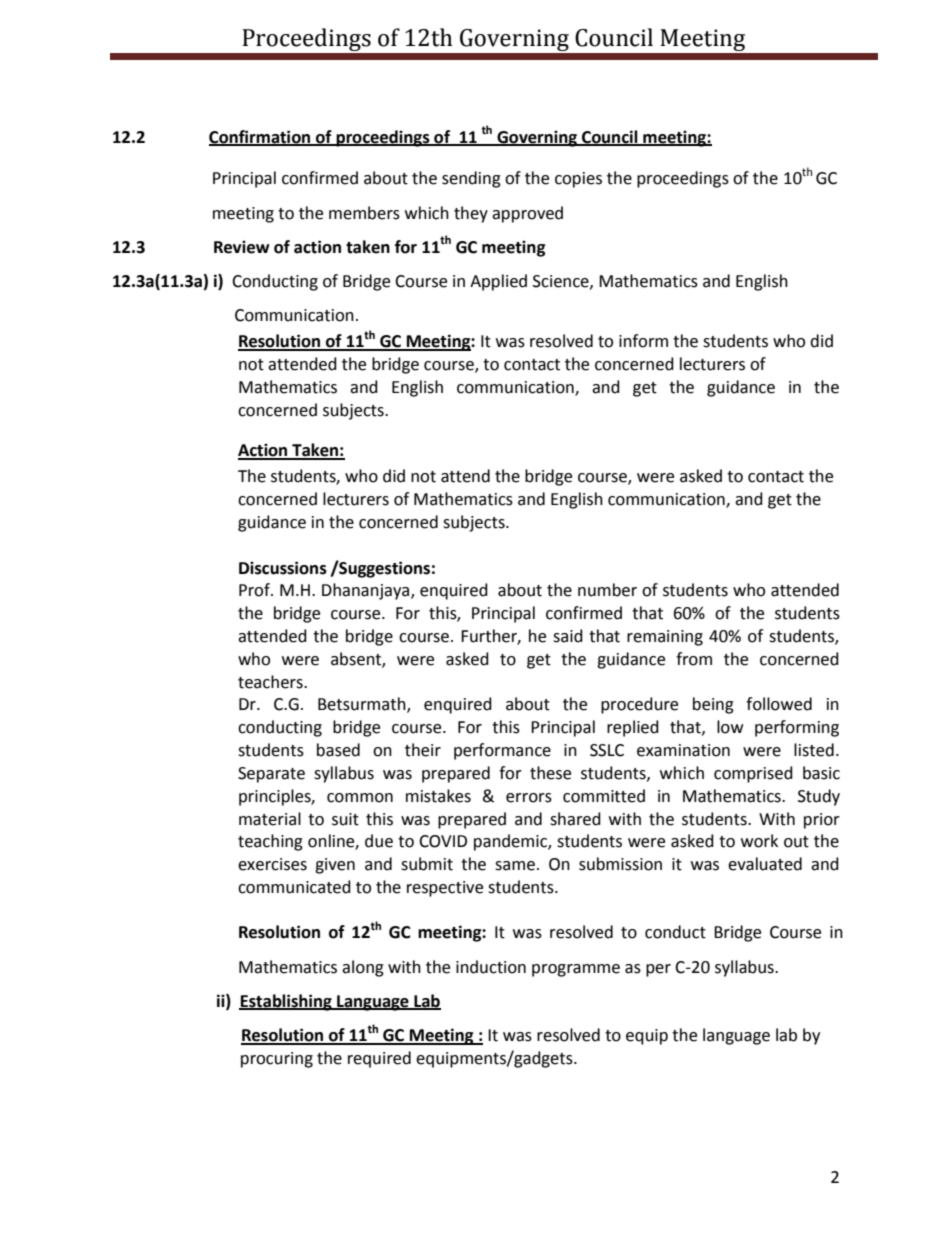  I want to click on copies, so click(578, 180).
